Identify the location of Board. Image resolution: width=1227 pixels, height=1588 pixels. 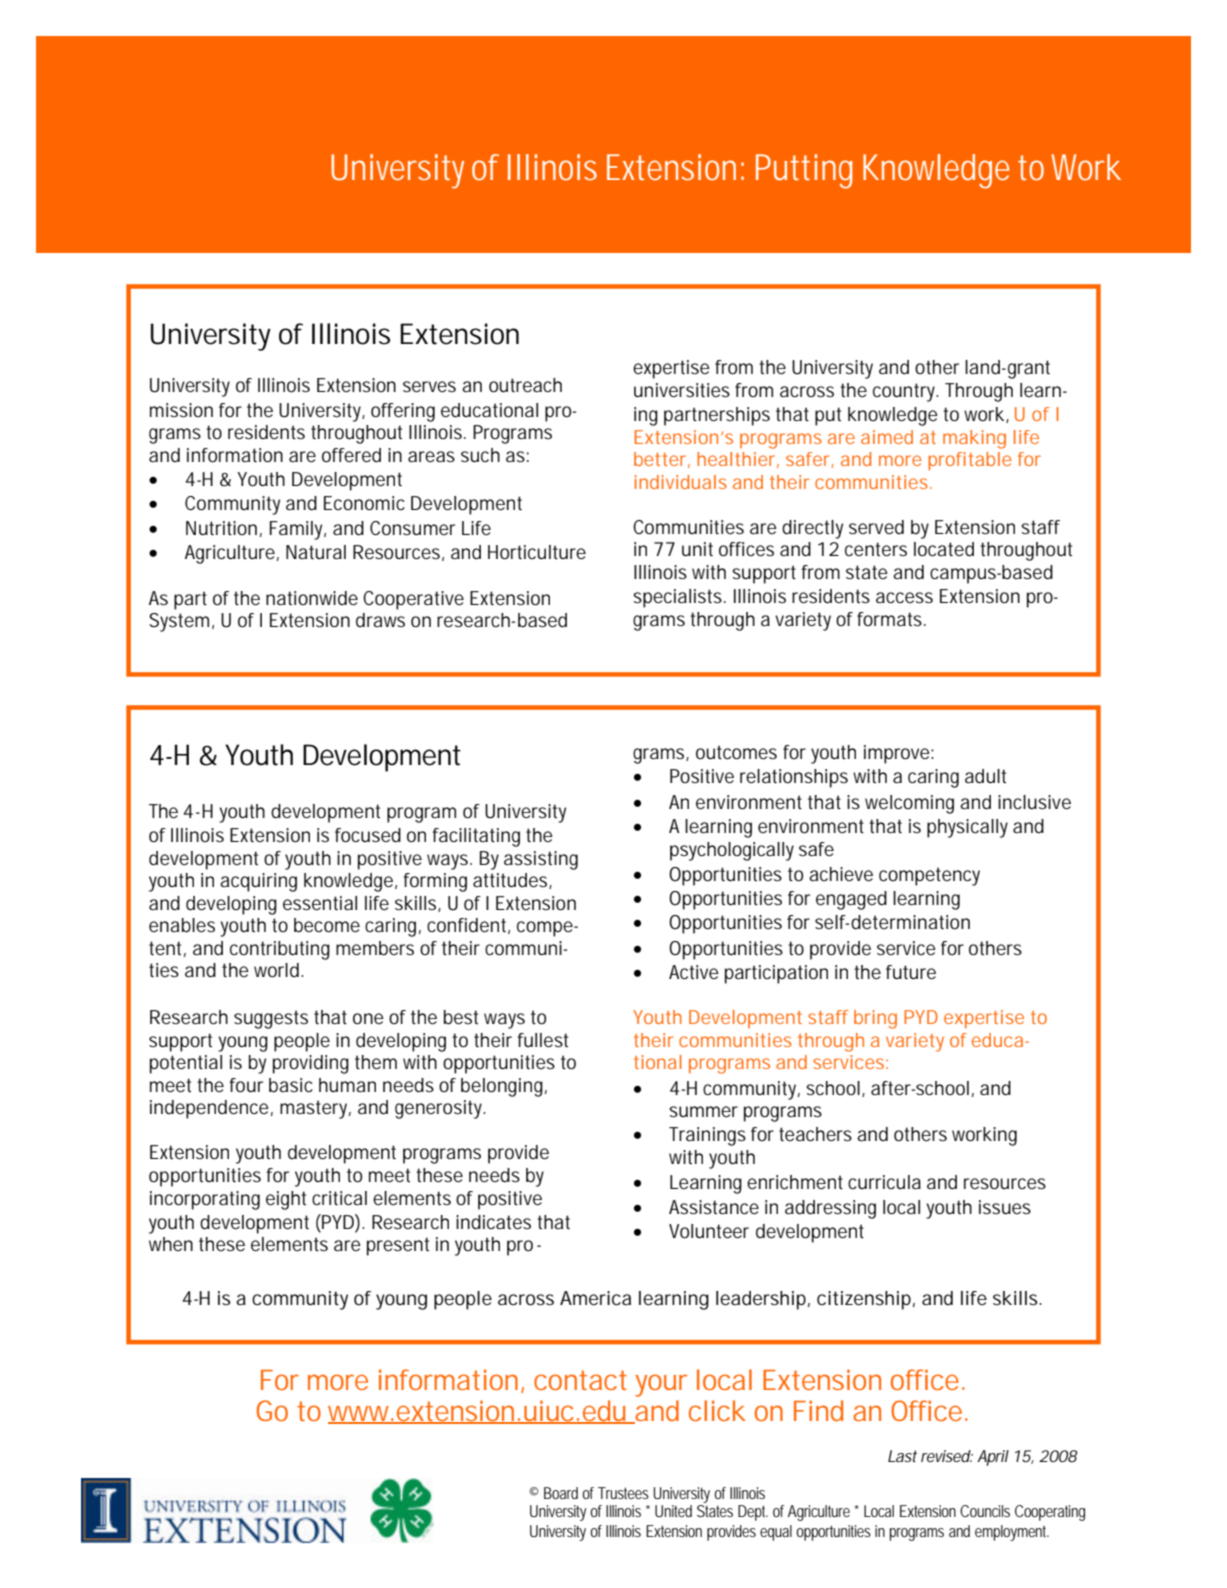
(561, 1493).
